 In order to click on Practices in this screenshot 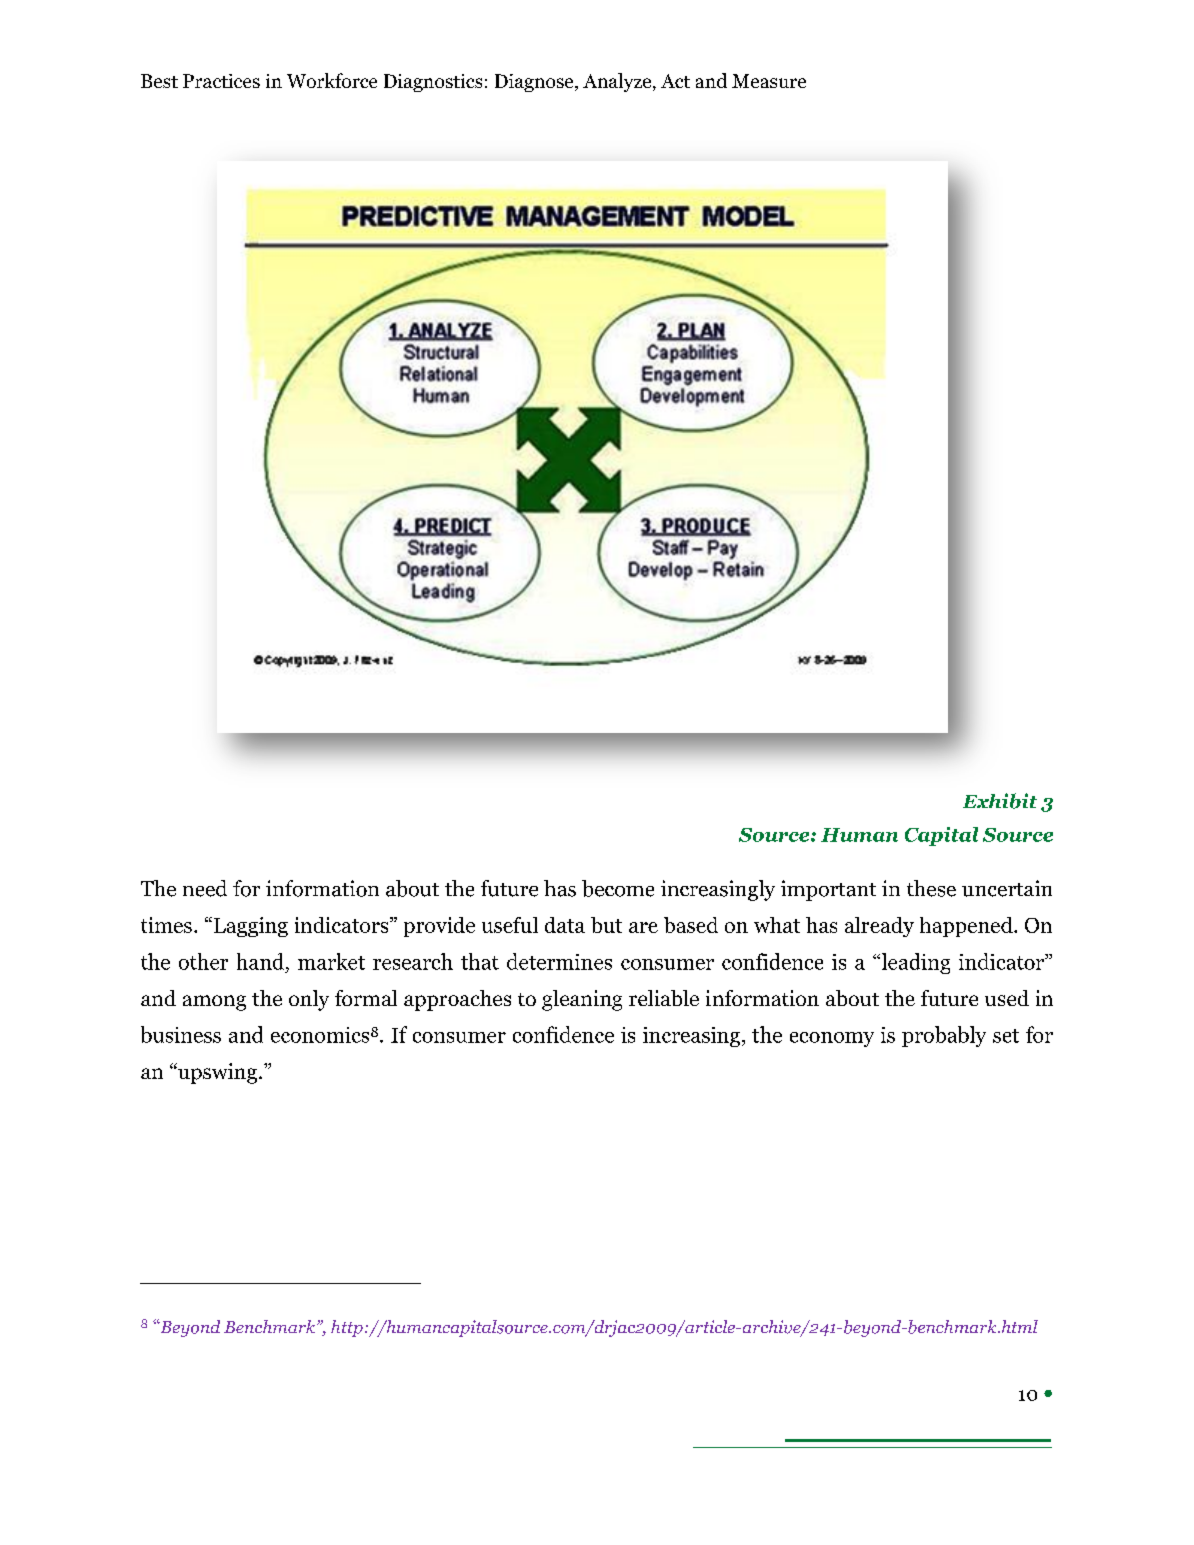, I will do `click(221, 81)`.
